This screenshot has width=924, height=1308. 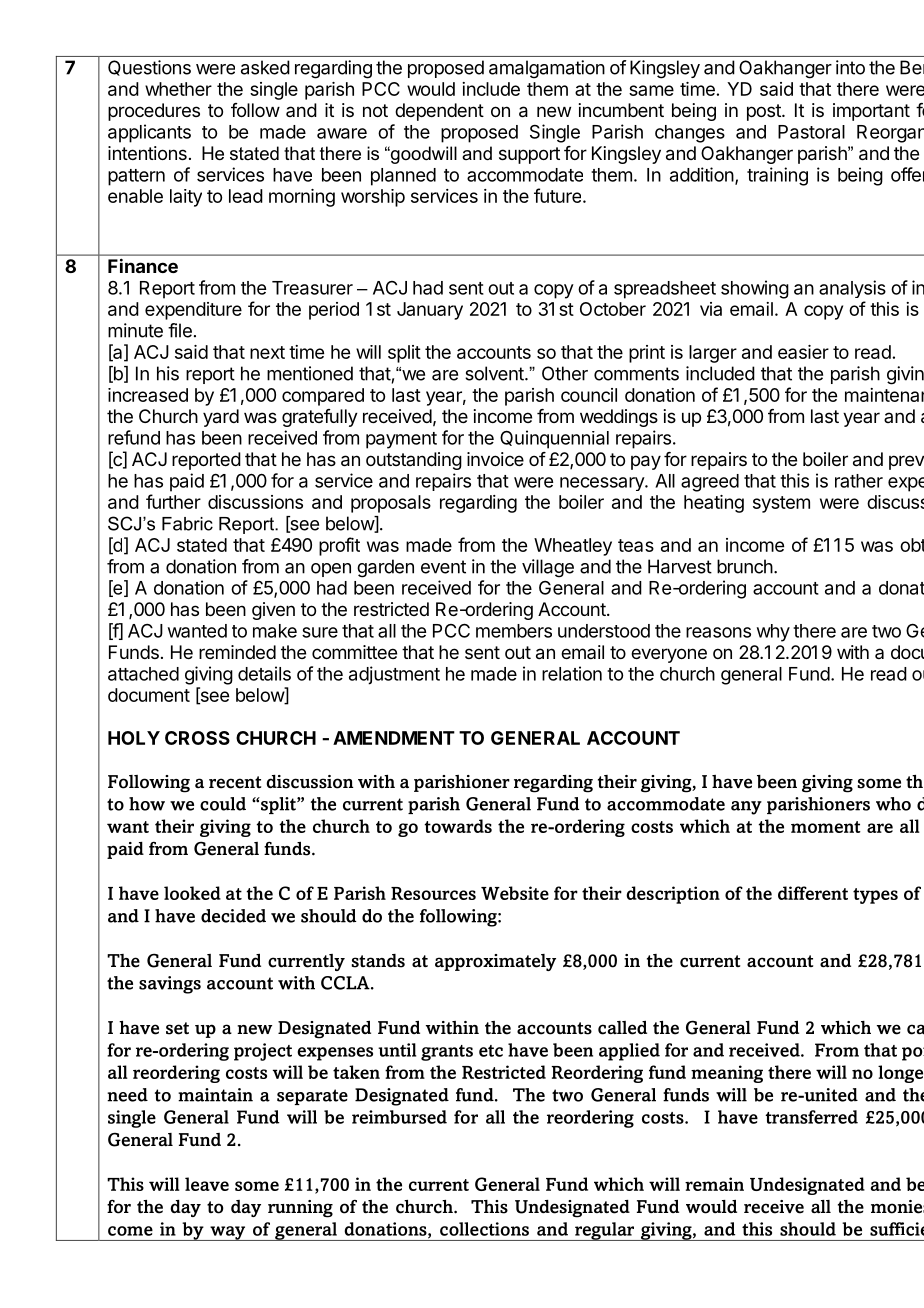 What do you see at coordinates (439, 112) in the screenshot?
I see `dependent` at bounding box center [439, 112].
